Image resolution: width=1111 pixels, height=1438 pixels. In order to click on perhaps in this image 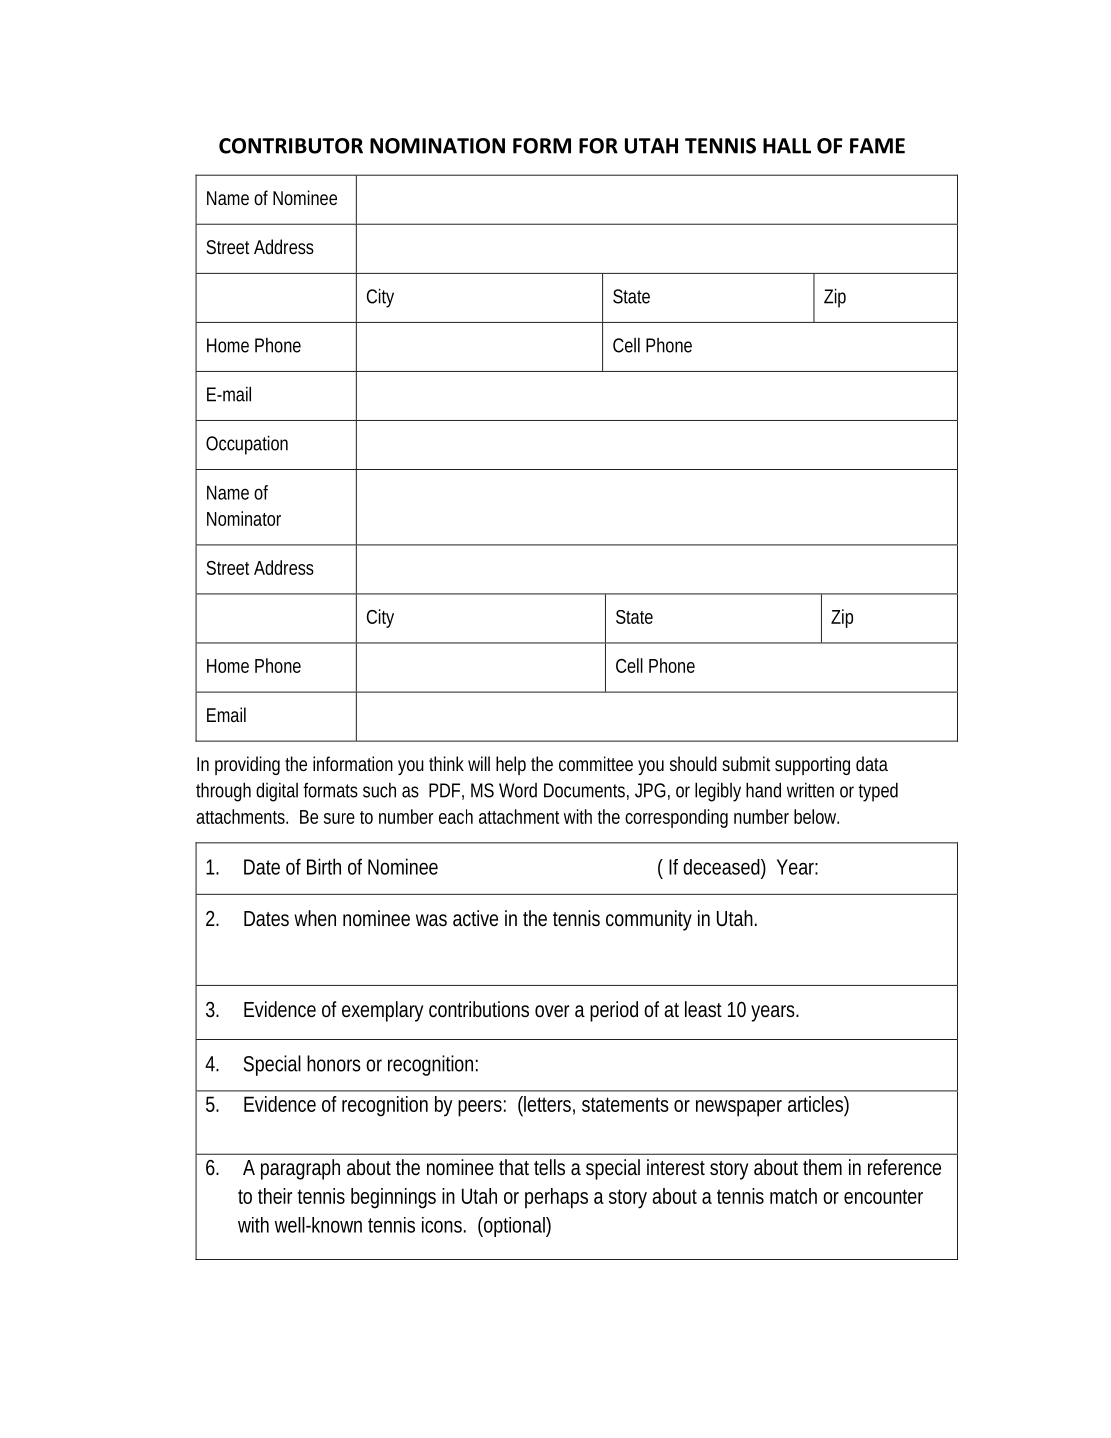, I will do `click(556, 1198)`.
